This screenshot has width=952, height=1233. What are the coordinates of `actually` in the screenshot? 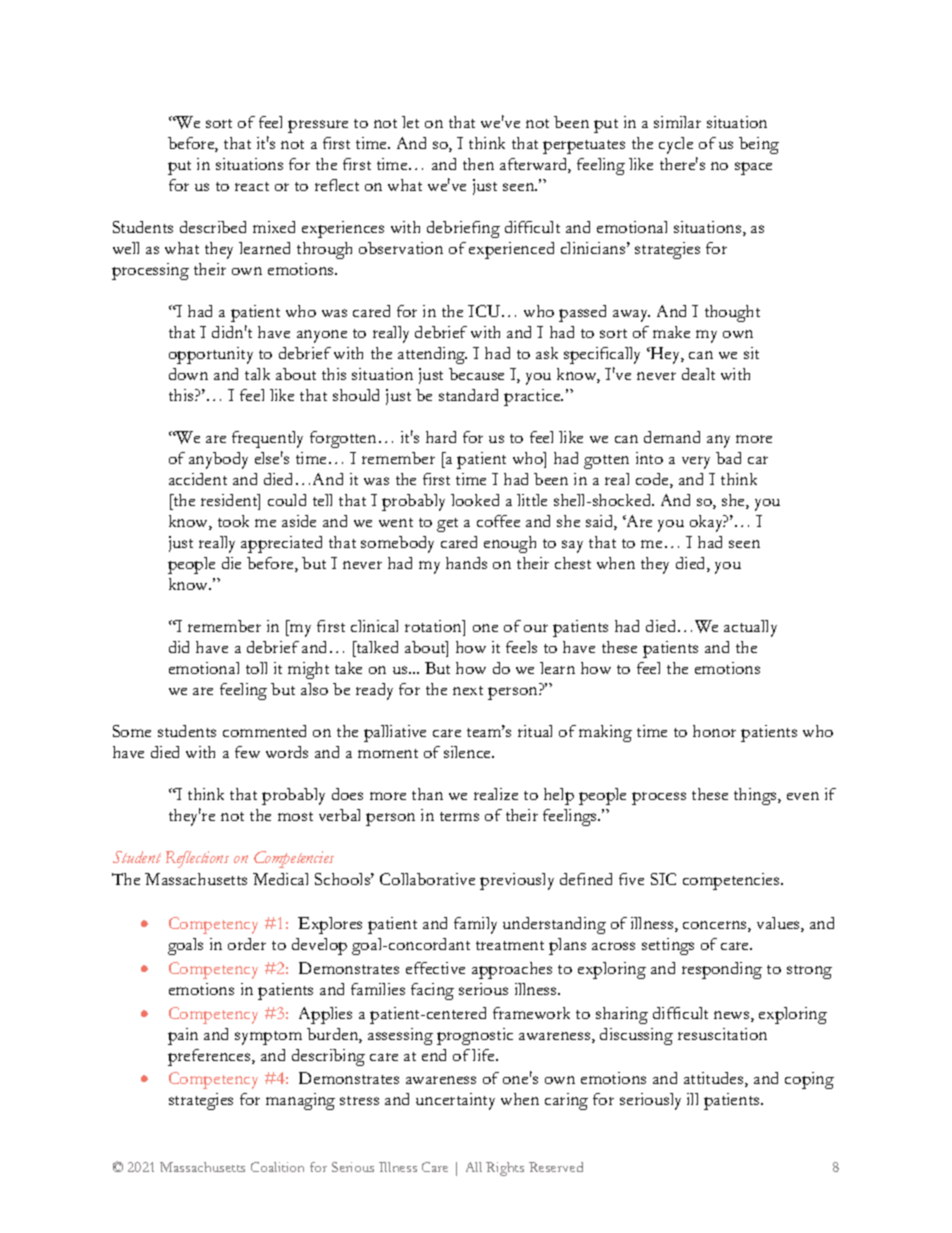 It's located at (750, 628).
